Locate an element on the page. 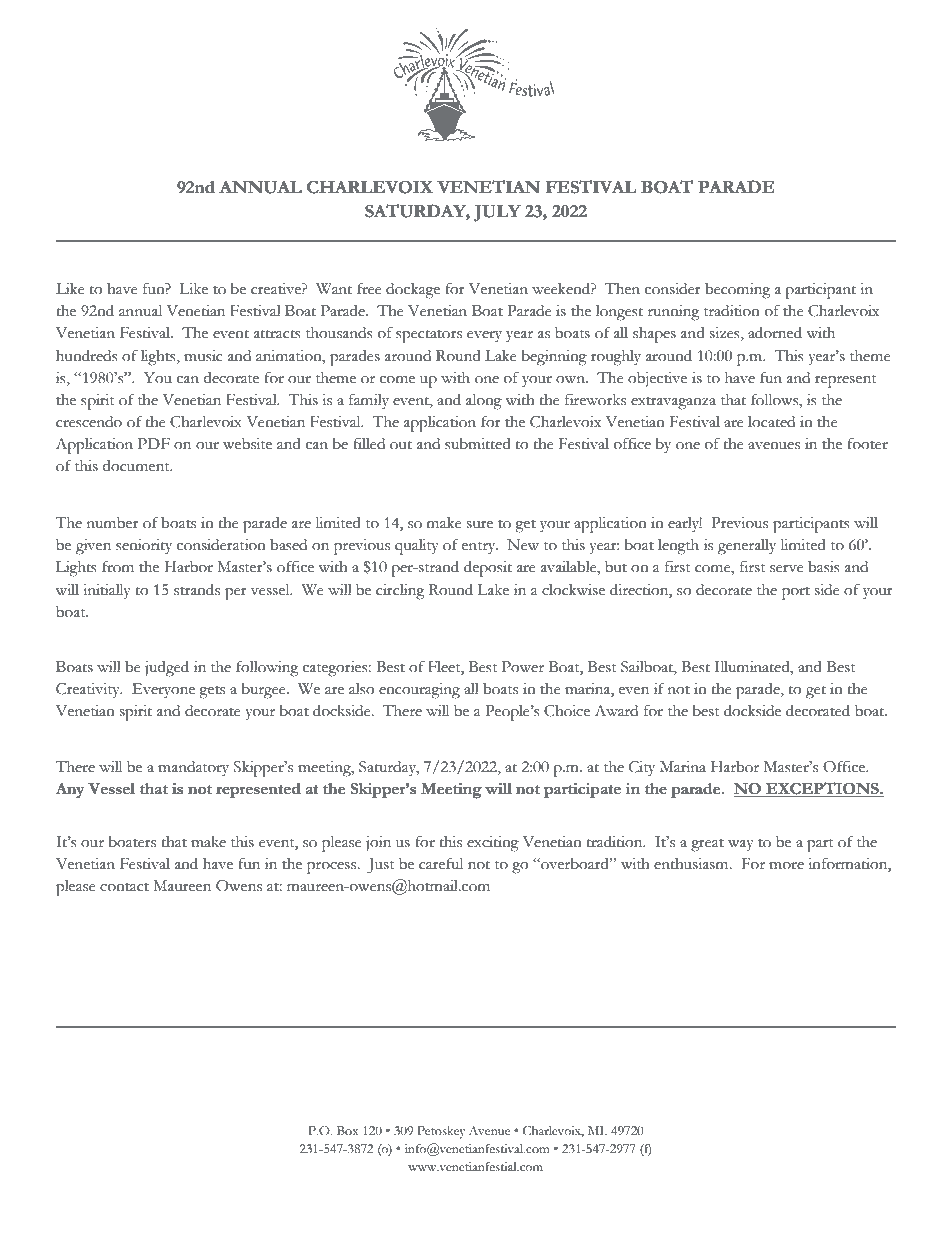  Box is located at coordinates (348, 1131).
